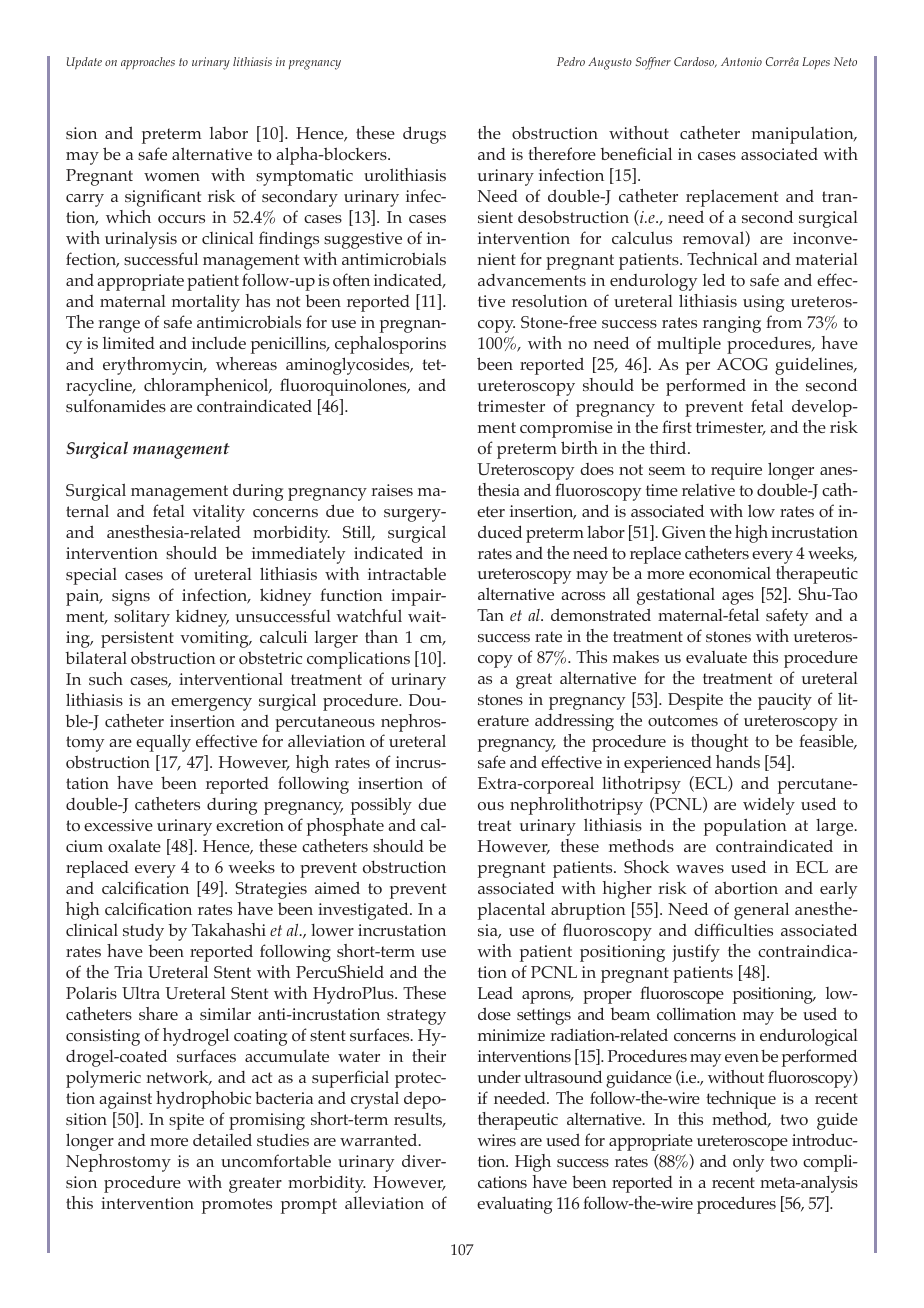  I want to click on vomiting, so click(215, 639).
